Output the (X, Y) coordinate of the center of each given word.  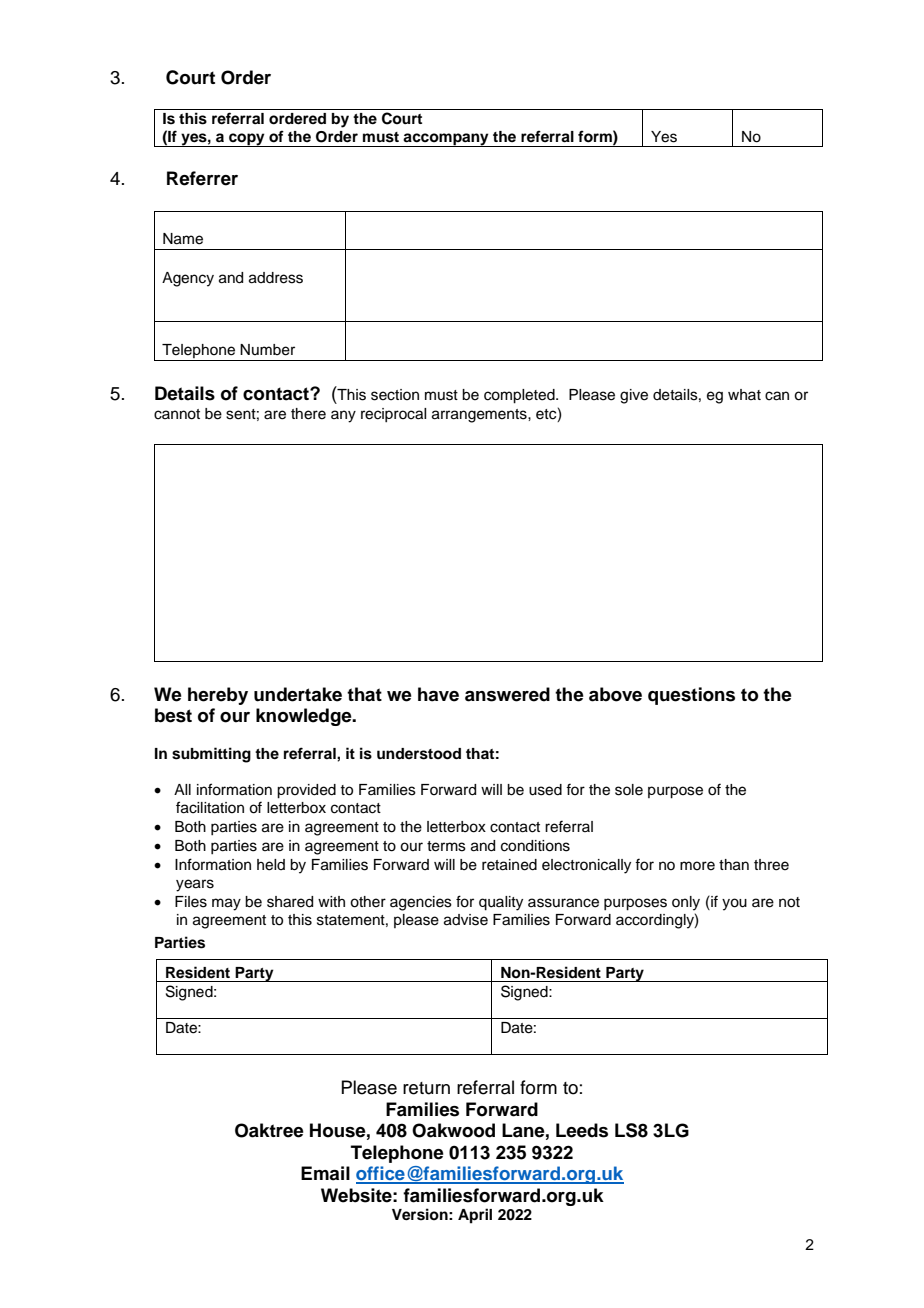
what (744, 394)
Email (325, 1173)
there (308, 414)
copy (247, 140)
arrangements (480, 416)
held (271, 865)
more (697, 866)
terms (446, 846)
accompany (446, 140)
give (634, 396)
